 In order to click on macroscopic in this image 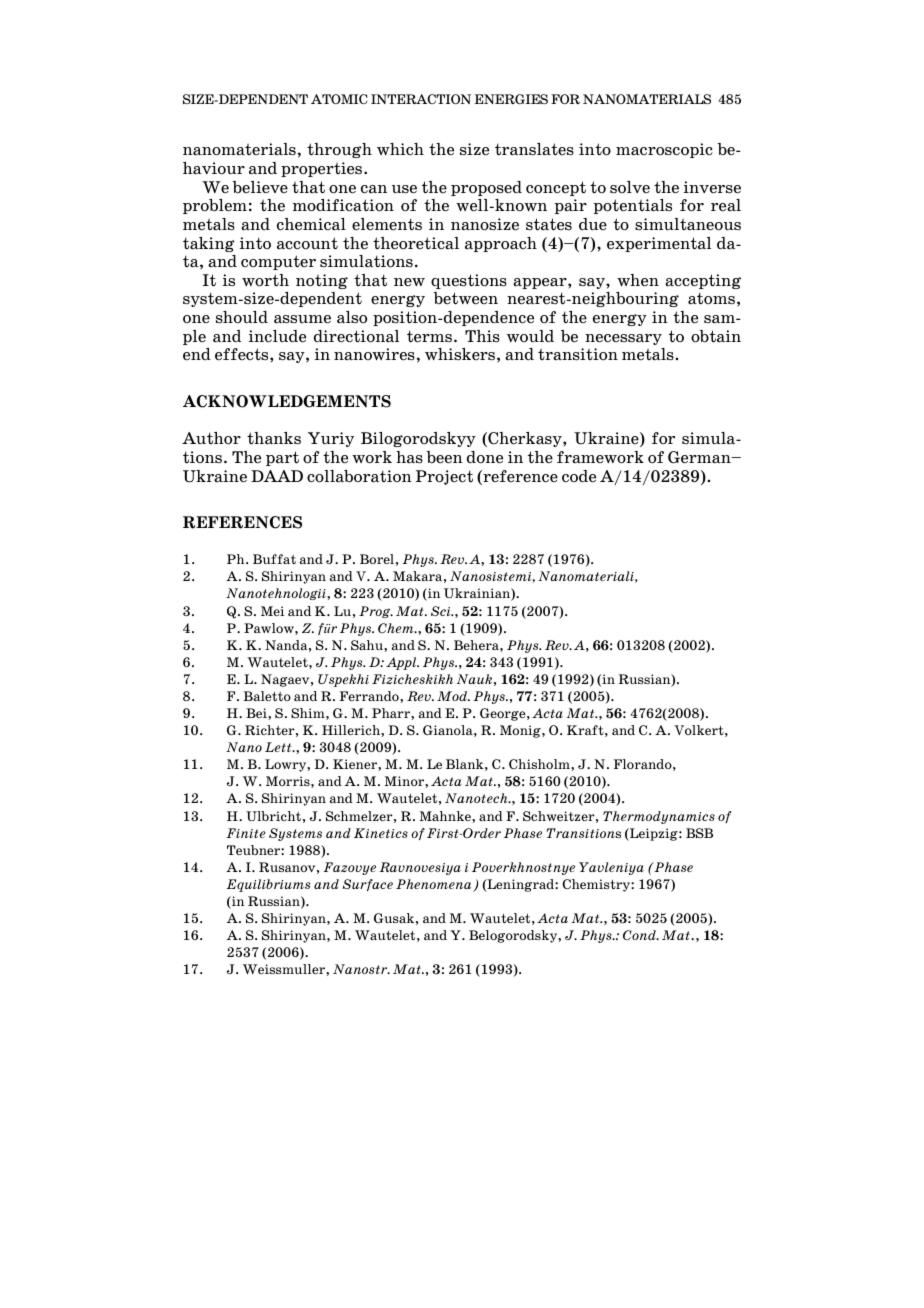, I will do `click(664, 150)`.
